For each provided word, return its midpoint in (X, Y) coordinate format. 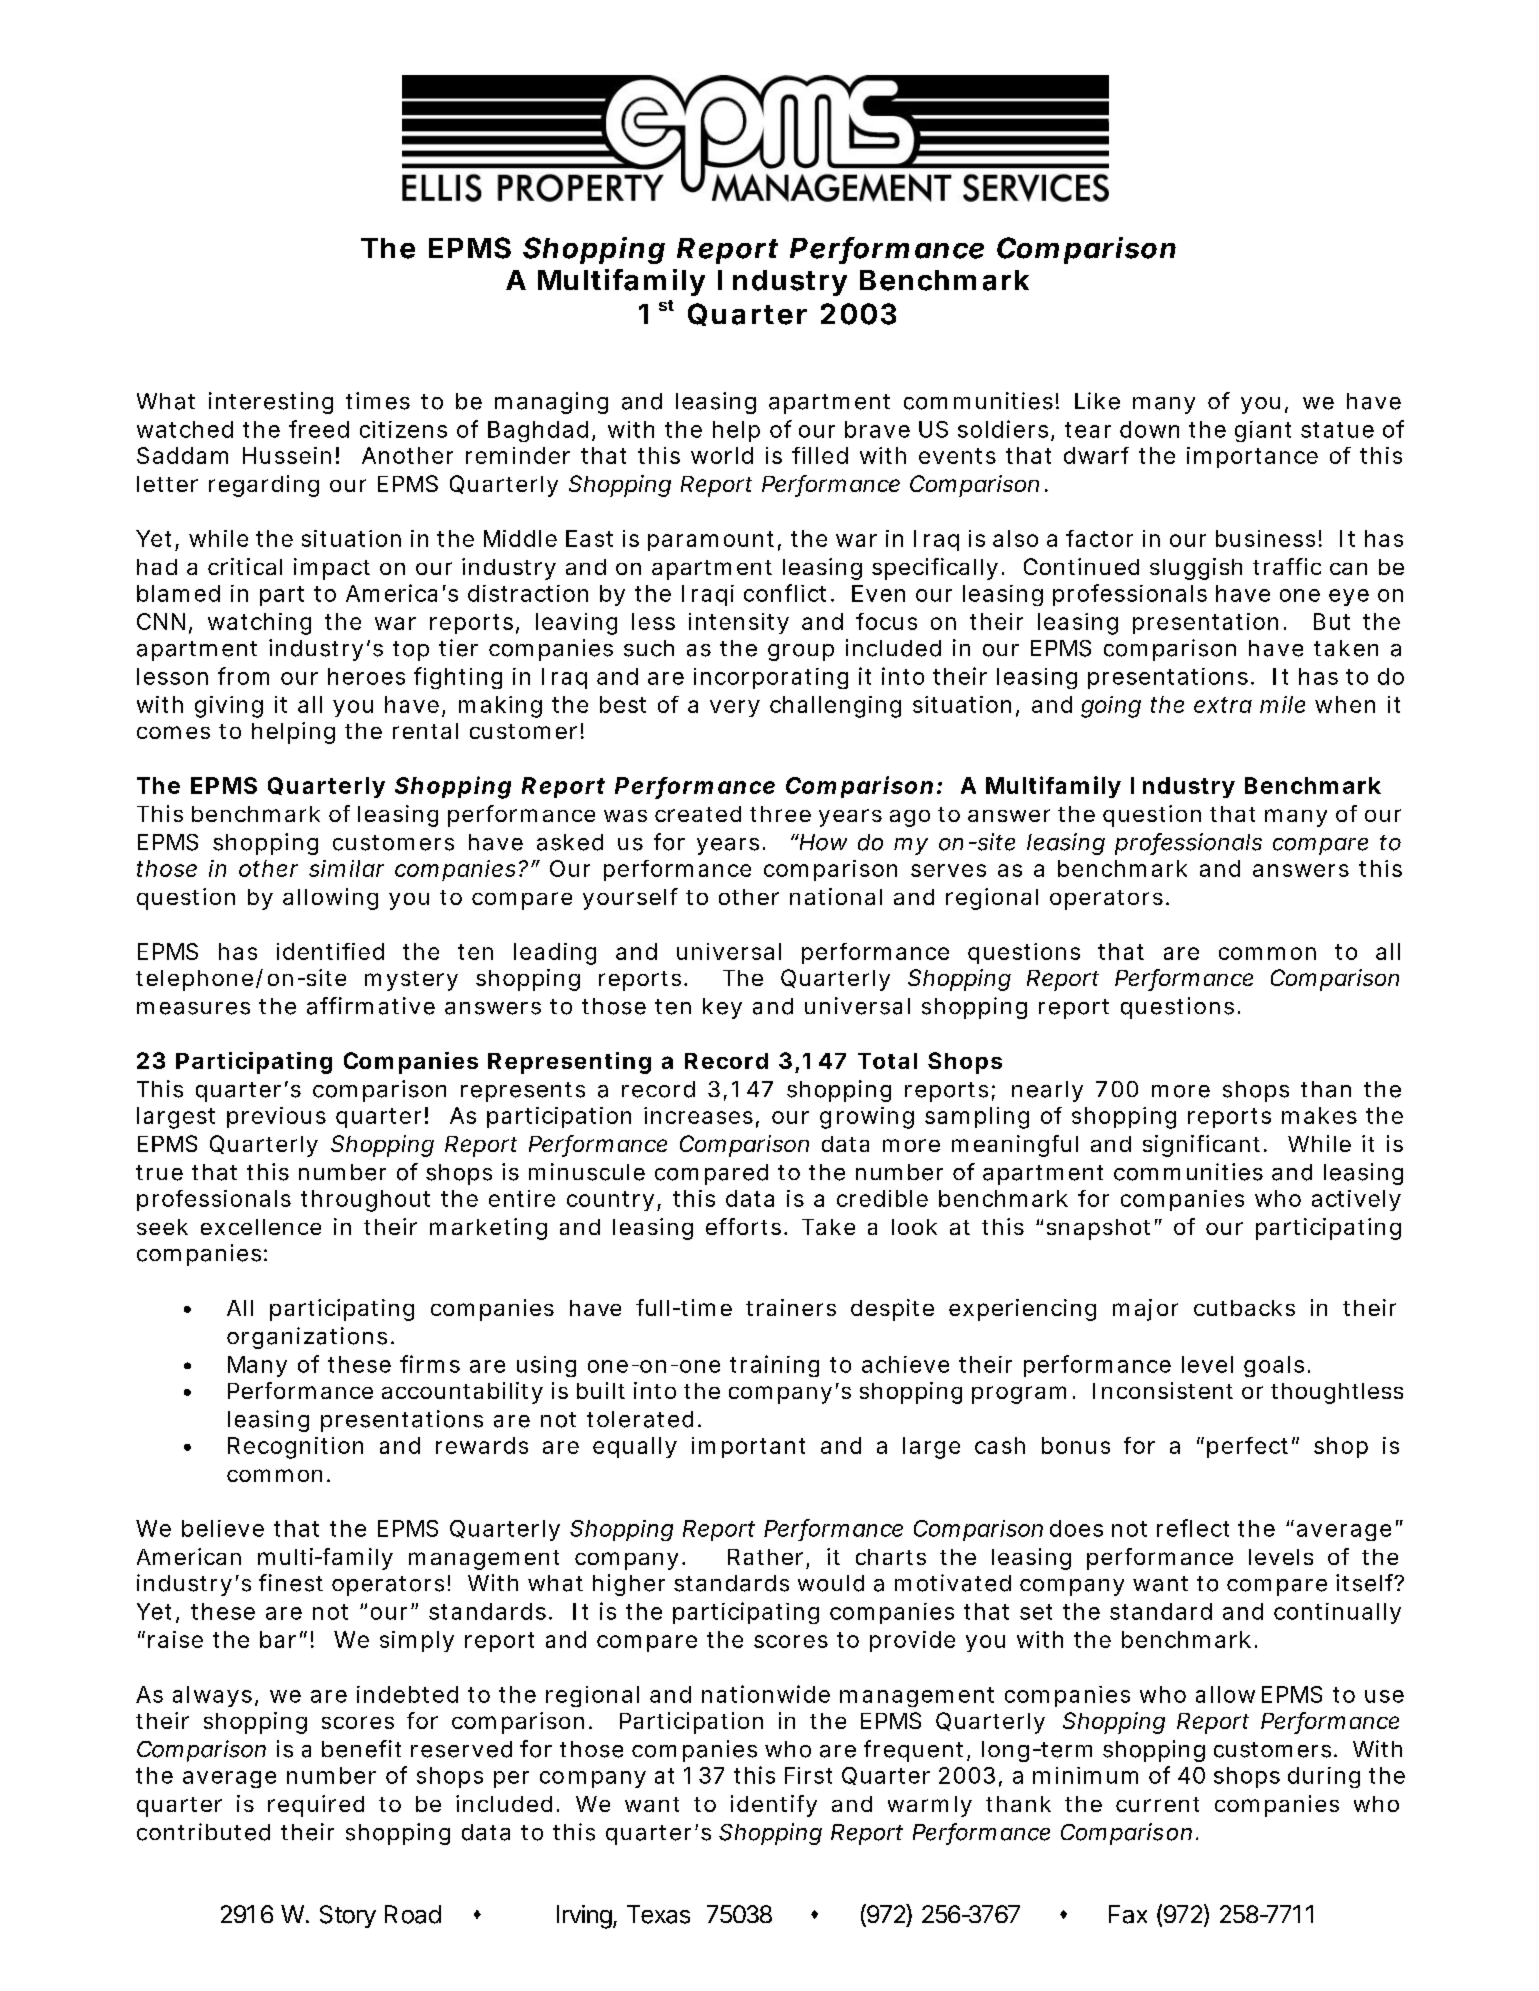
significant (1201, 1146)
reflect (1193, 1528)
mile (1282, 704)
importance (1252, 457)
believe (223, 1528)
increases (698, 1115)
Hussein (287, 455)
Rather (765, 1557)
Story (348, 1916)
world (722, 455)
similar (346, 868)
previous (276, 1117)
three (780, 814)
